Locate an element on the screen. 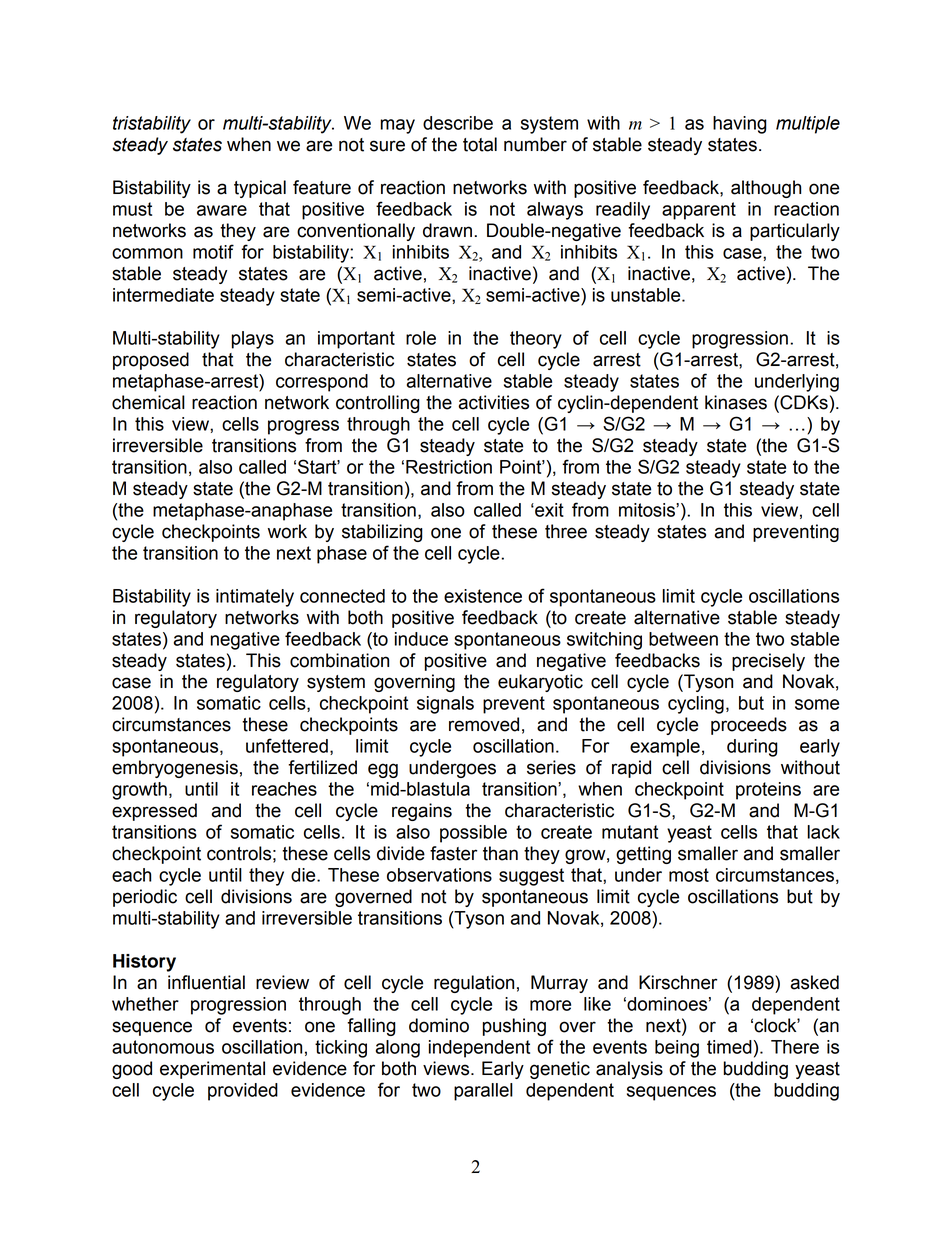 The image size is (952, 1233). timed is located at coordinates (729, 1047).
